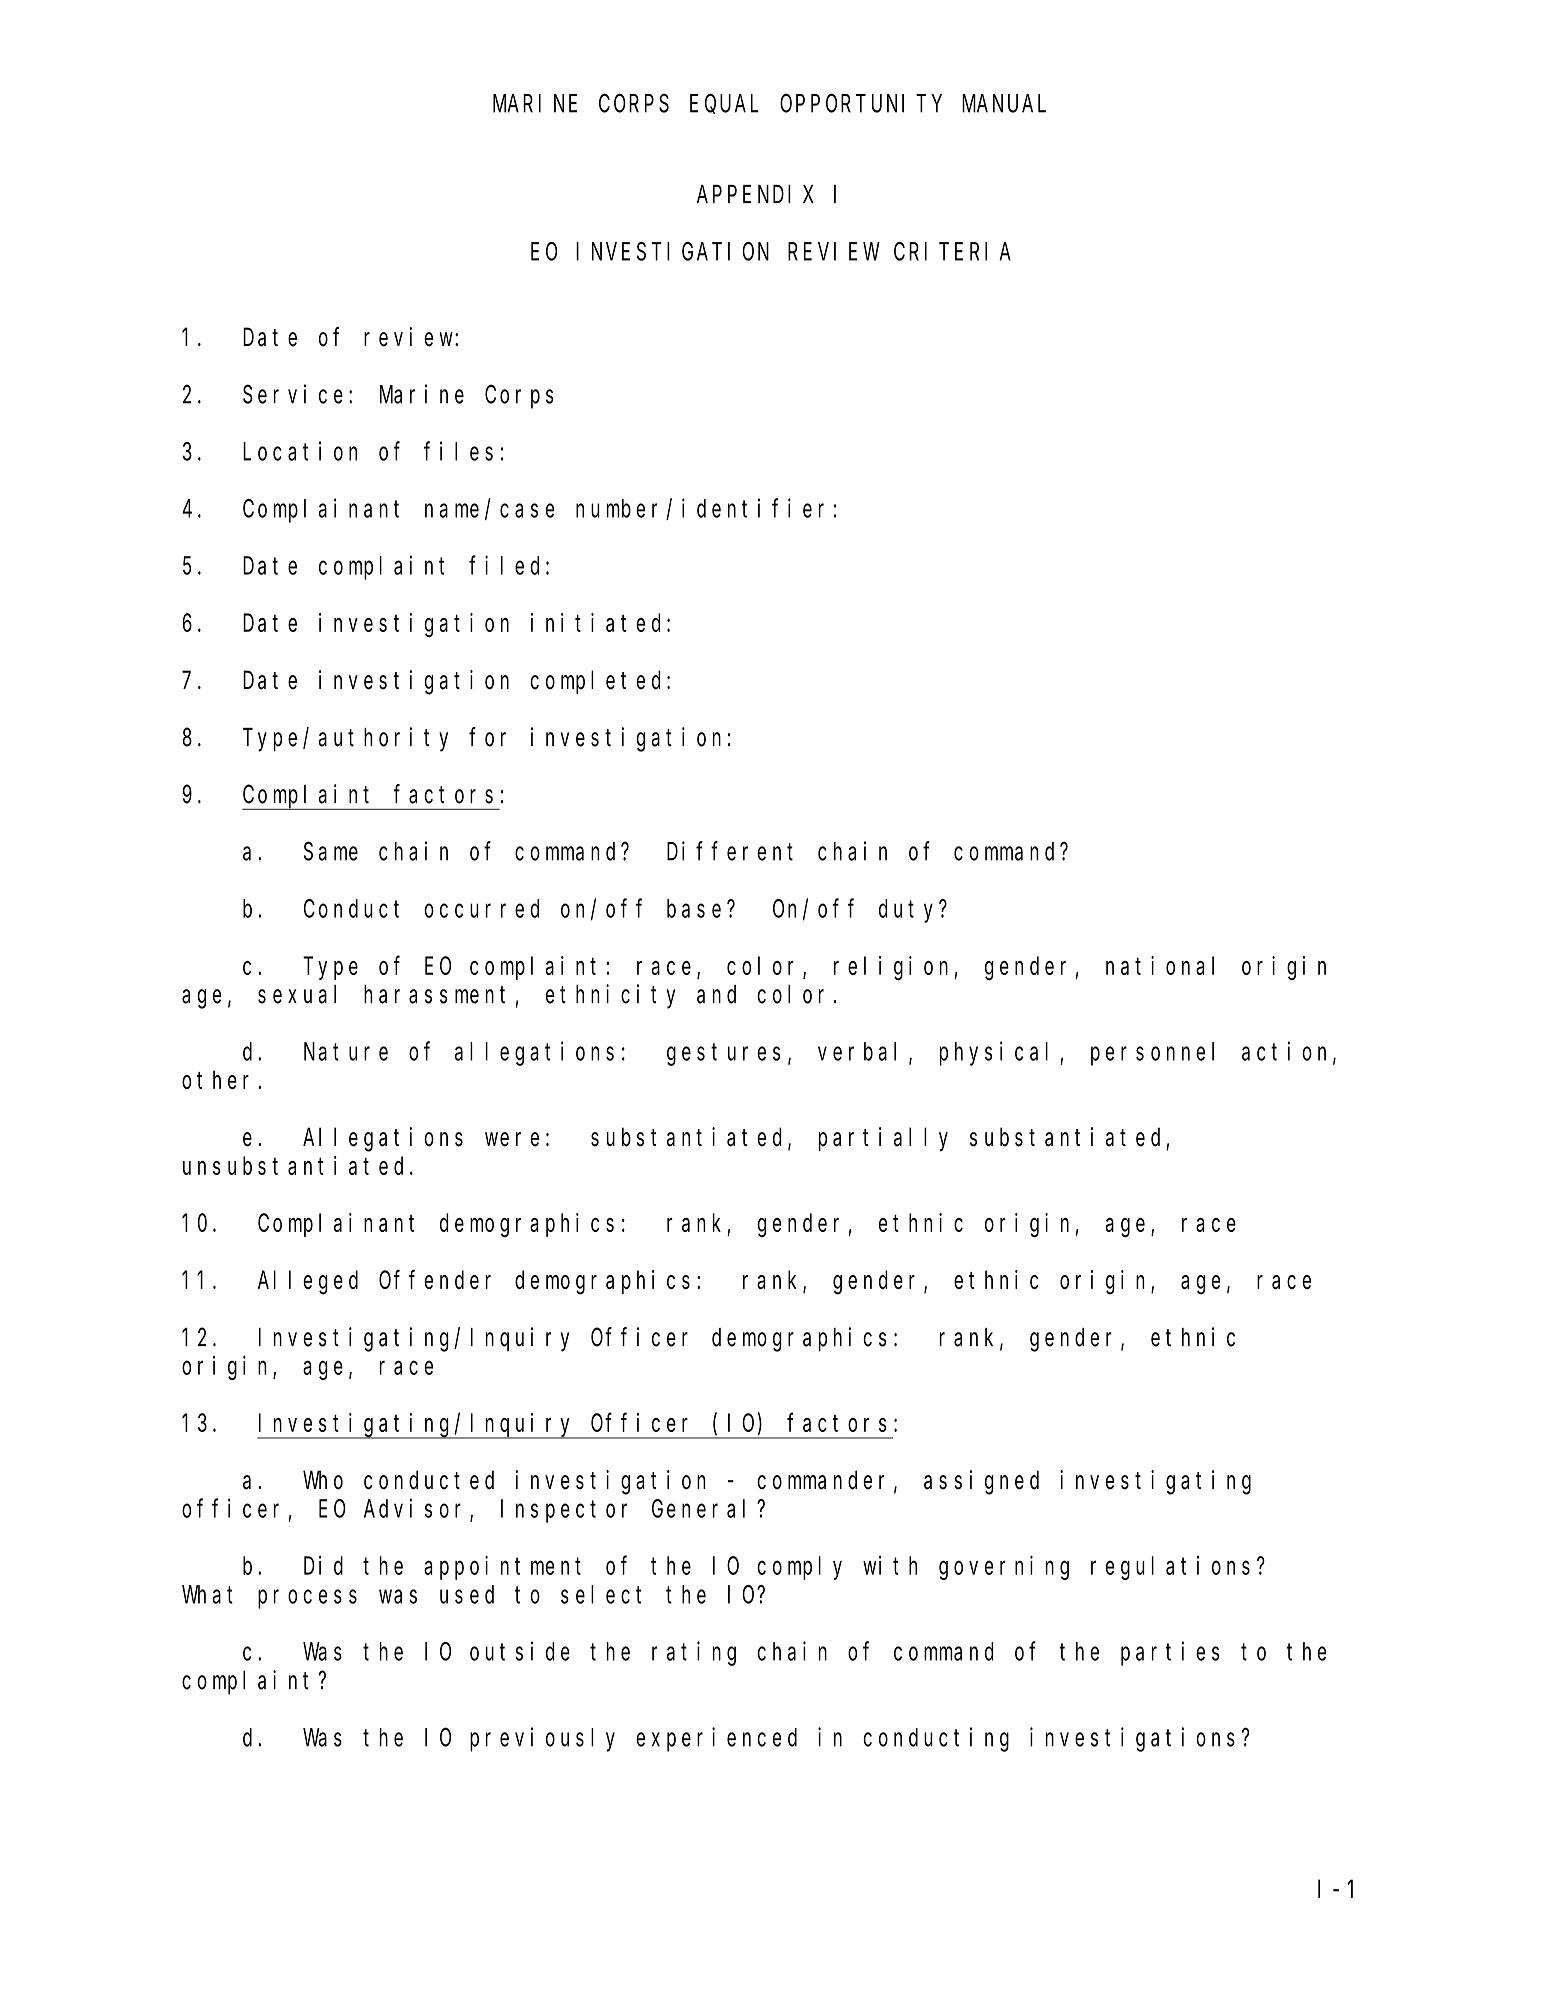  What do you see at coordinates (755, 195) in the page?
I see `APPENDIX` at bounding box center [755, 195].
